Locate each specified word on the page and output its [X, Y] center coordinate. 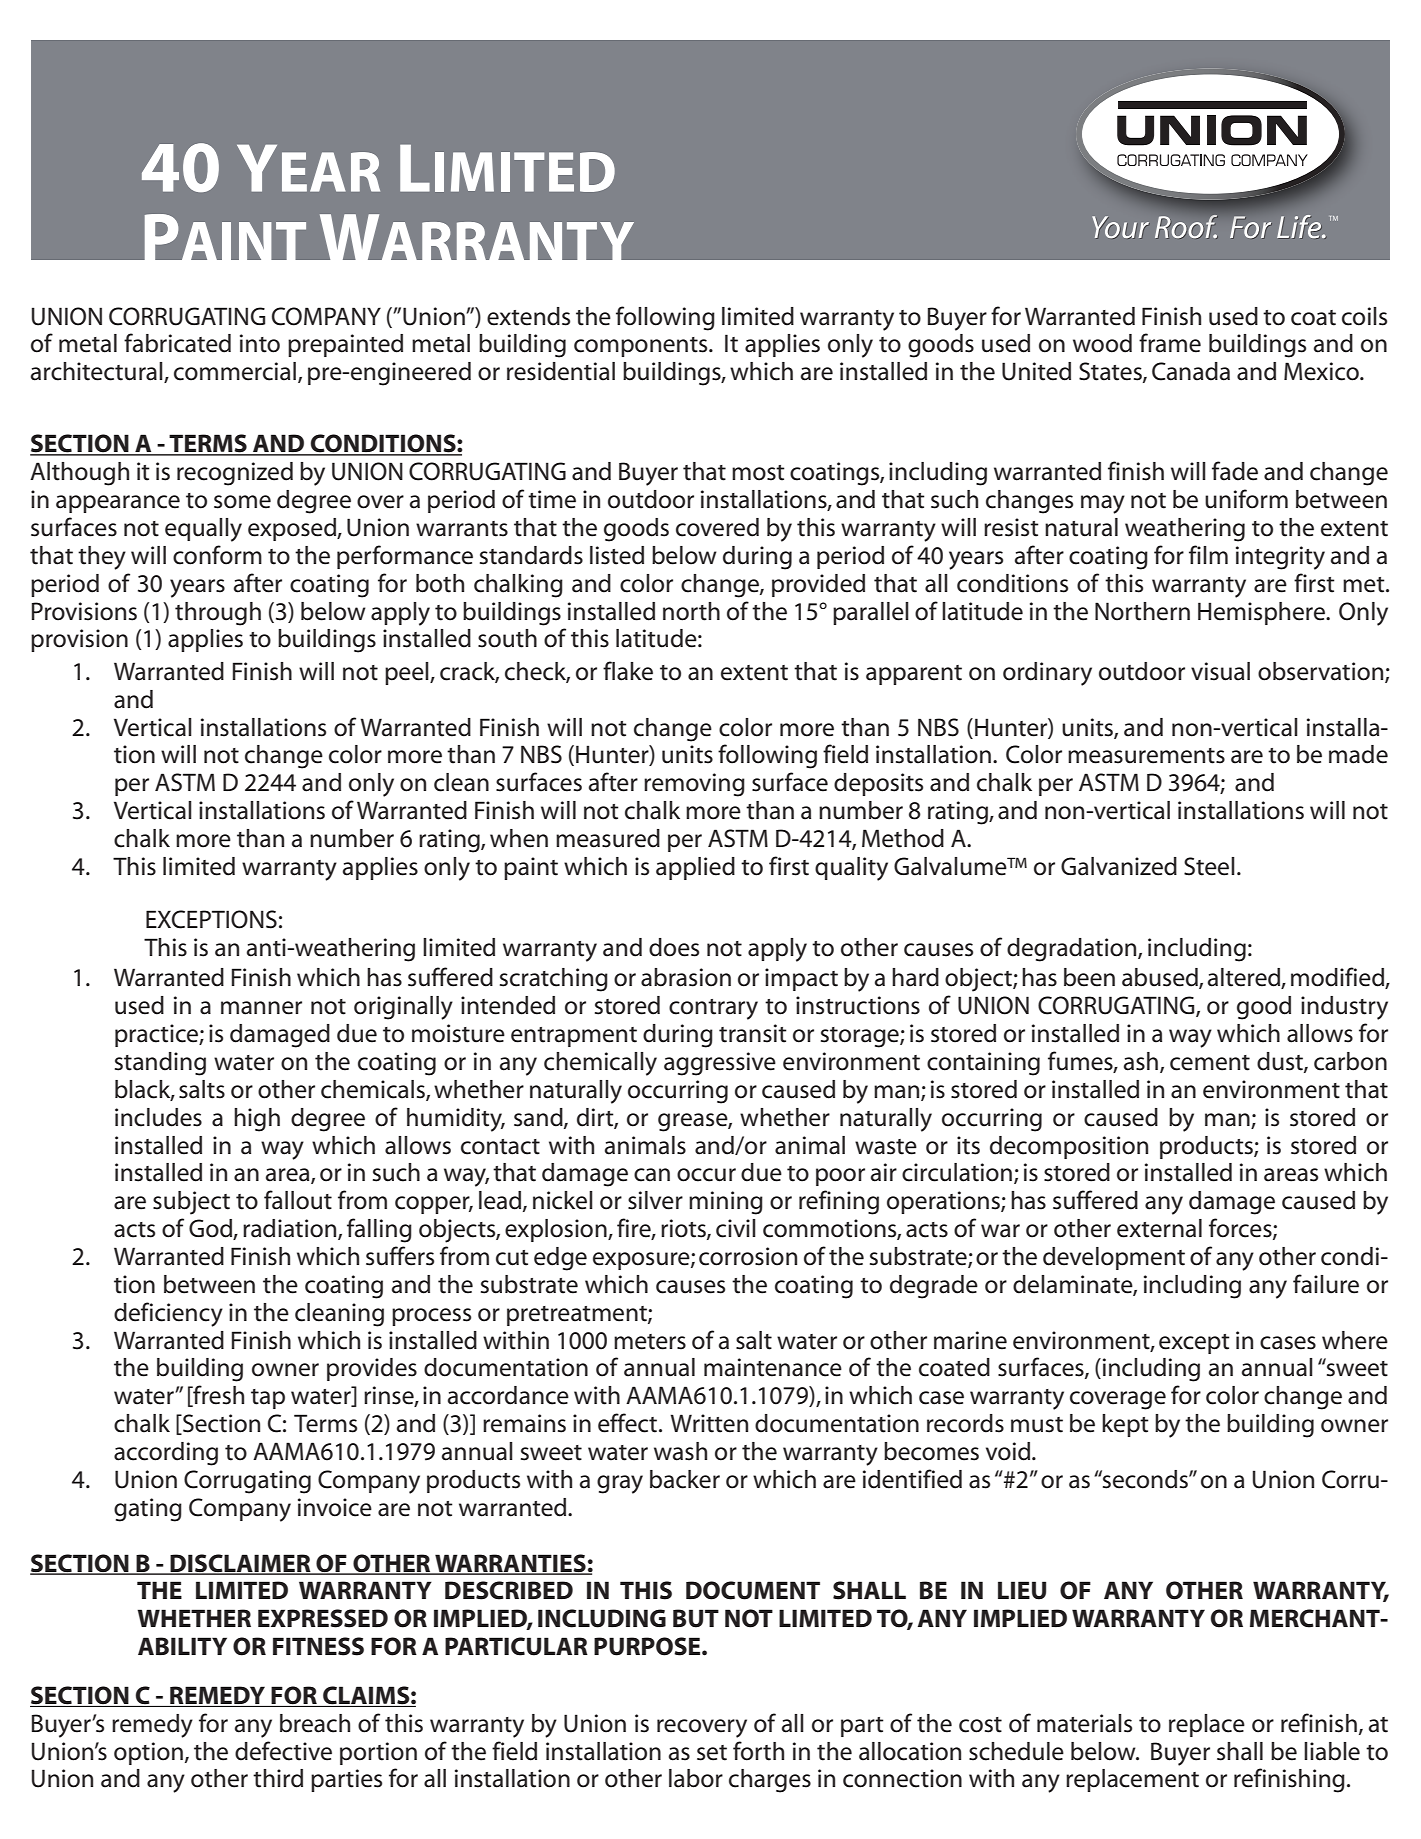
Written [709, 1423]
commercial [235, 371]
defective [283, 1751]
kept [1125, 1425]
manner [261, 1008]
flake [628, 671]
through [218, 614]
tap [268, 1399]
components [642, 347]
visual [1220, 671]
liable [1332, 1751]
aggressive [720, 1064]
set [712, 1753]
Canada [1191, 371]
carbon [1350, 1061]
